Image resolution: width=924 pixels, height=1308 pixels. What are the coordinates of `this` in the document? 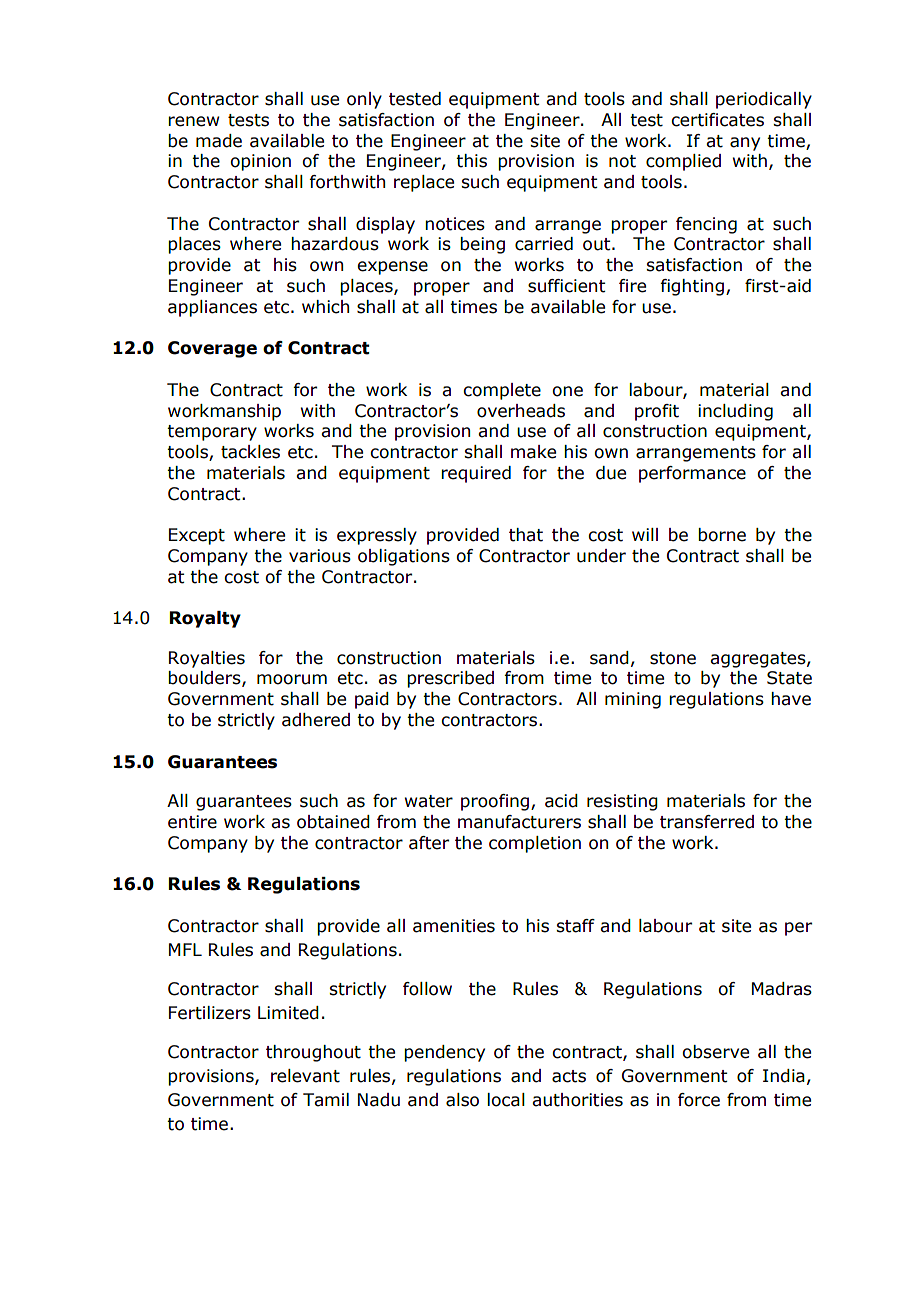 It's located at (471, 161).
